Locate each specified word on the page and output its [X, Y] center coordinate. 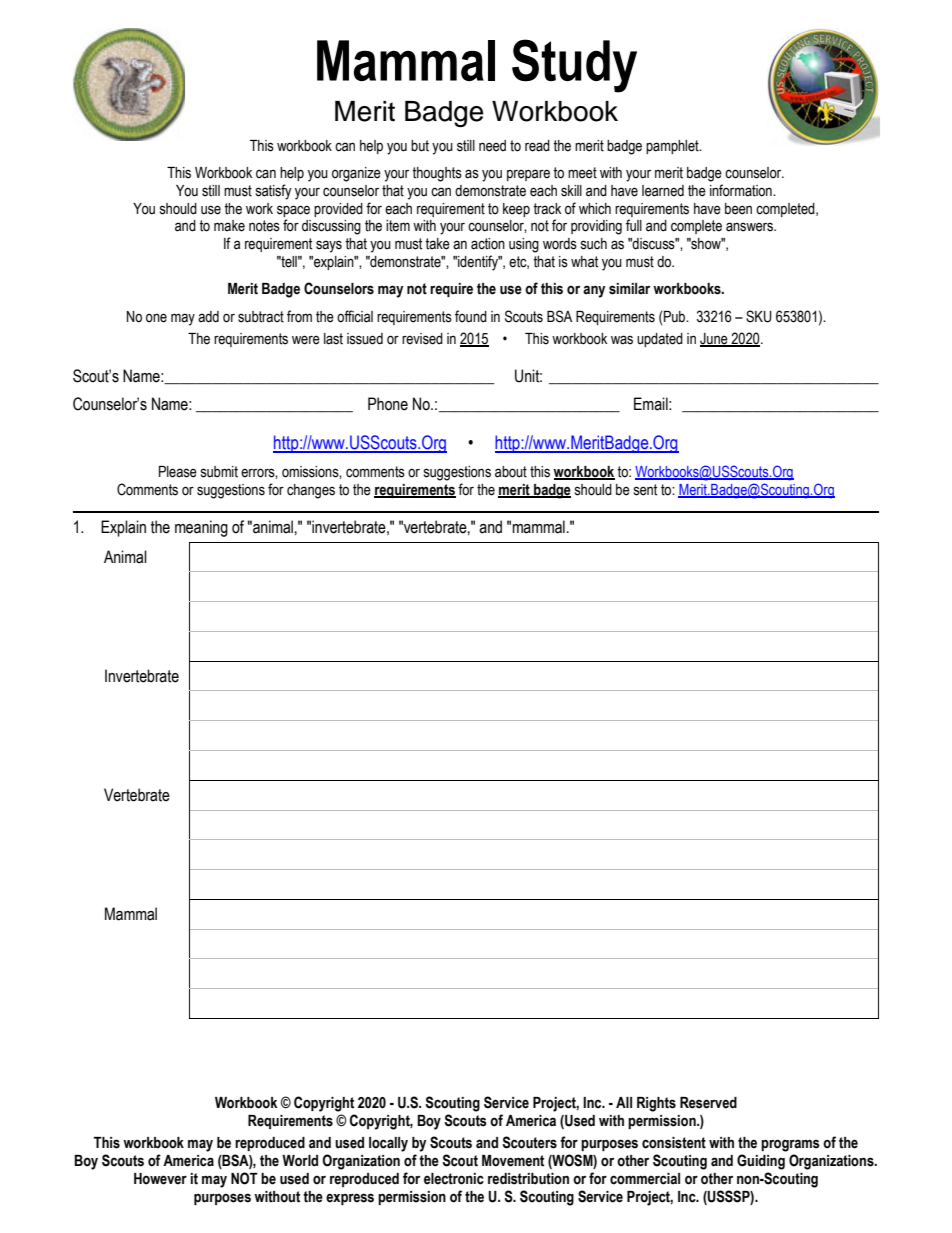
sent [645, 490]
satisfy [274, 192]
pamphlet [673, 147]
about [511, 472]
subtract [261, 317]
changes [311, 491]
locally [388, 1144]
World [300, 1161]
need [492, 146]
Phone [388, 404]
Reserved [708, 1103]
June [715, 340]
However [160, 1179]
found [471, 316]
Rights [656, 1104]
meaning [201, 528]
